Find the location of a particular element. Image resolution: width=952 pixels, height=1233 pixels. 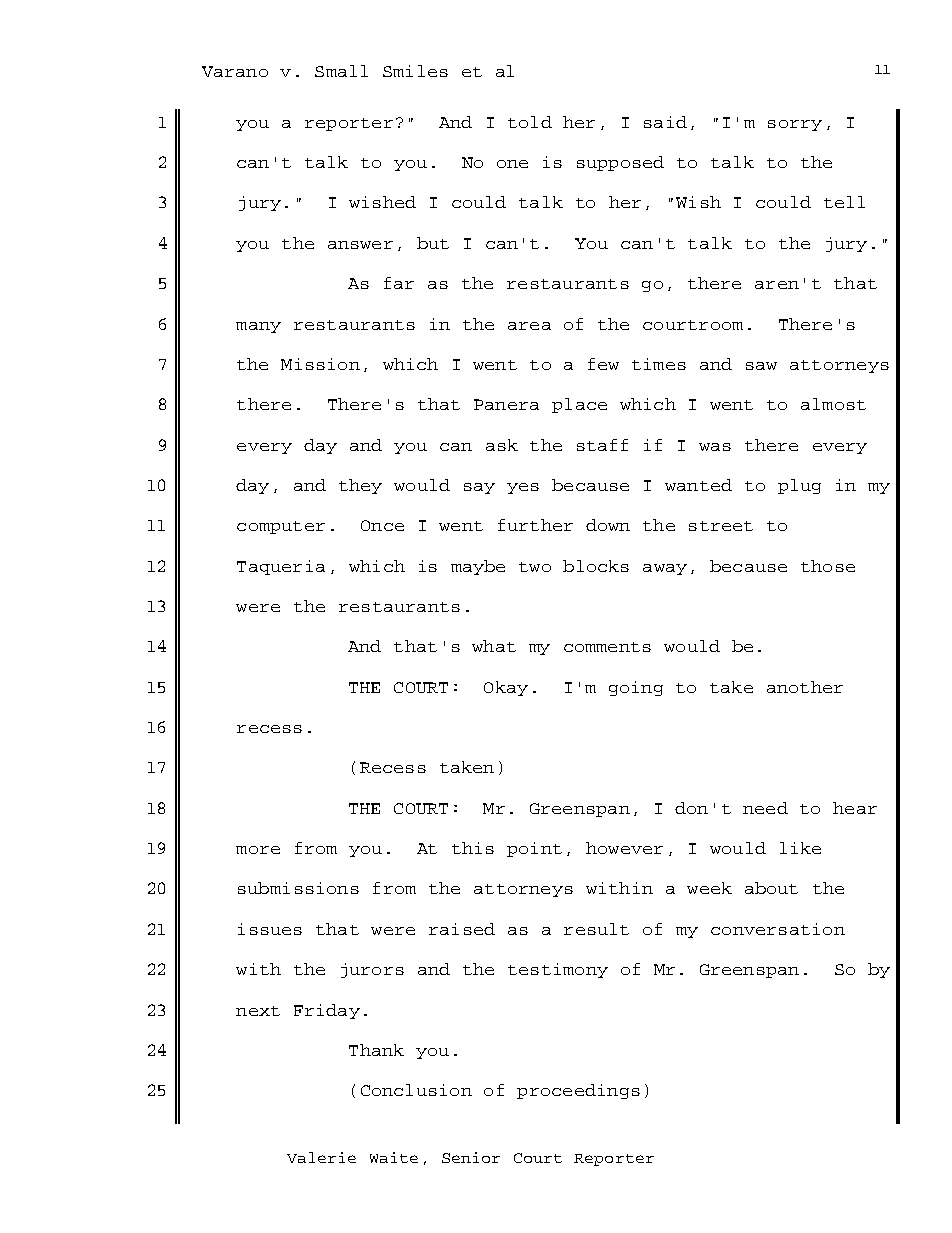

point is located at coordinates (534, 849).
